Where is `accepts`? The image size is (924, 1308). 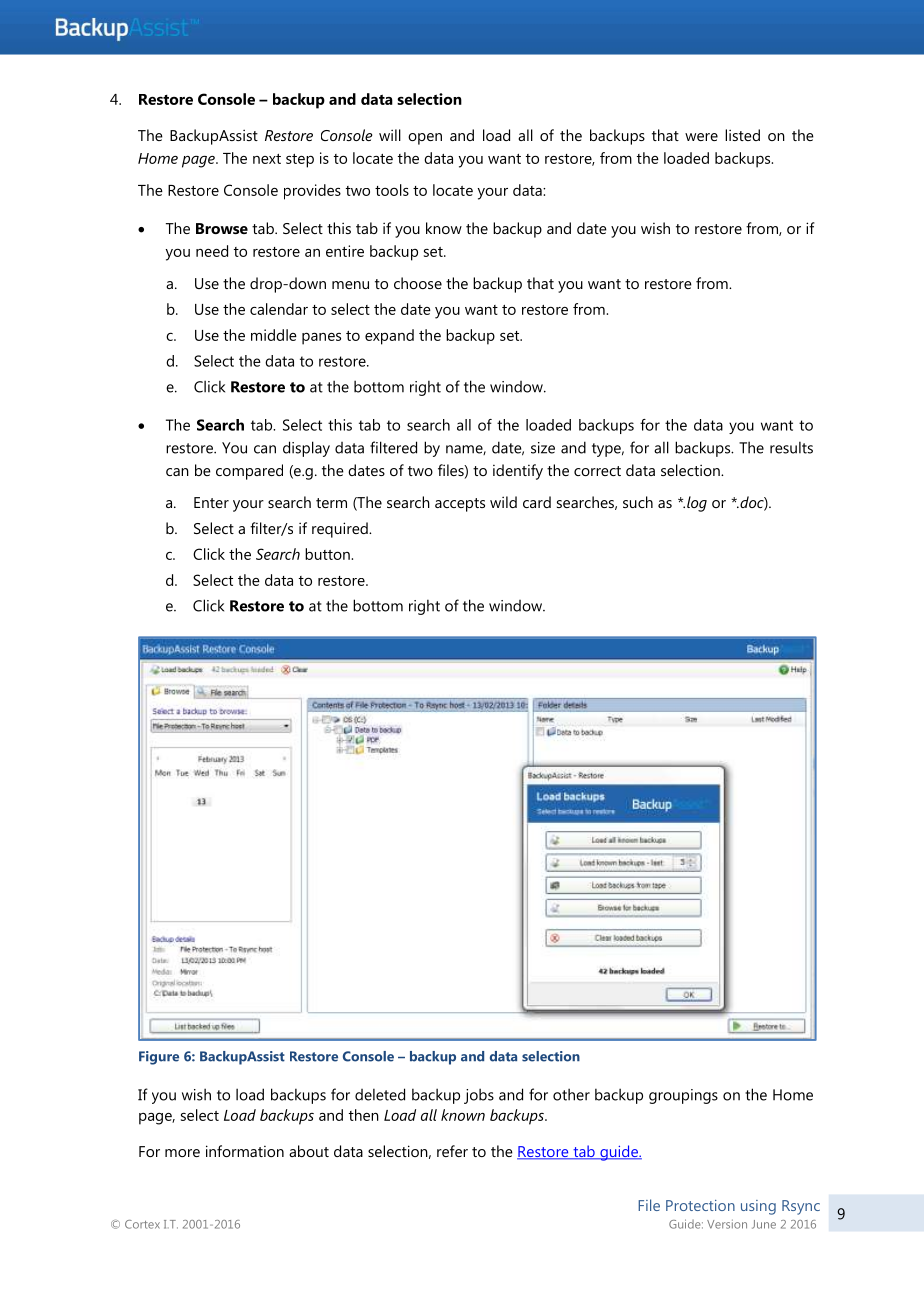 accepts is located at coordinates (460, 505).
